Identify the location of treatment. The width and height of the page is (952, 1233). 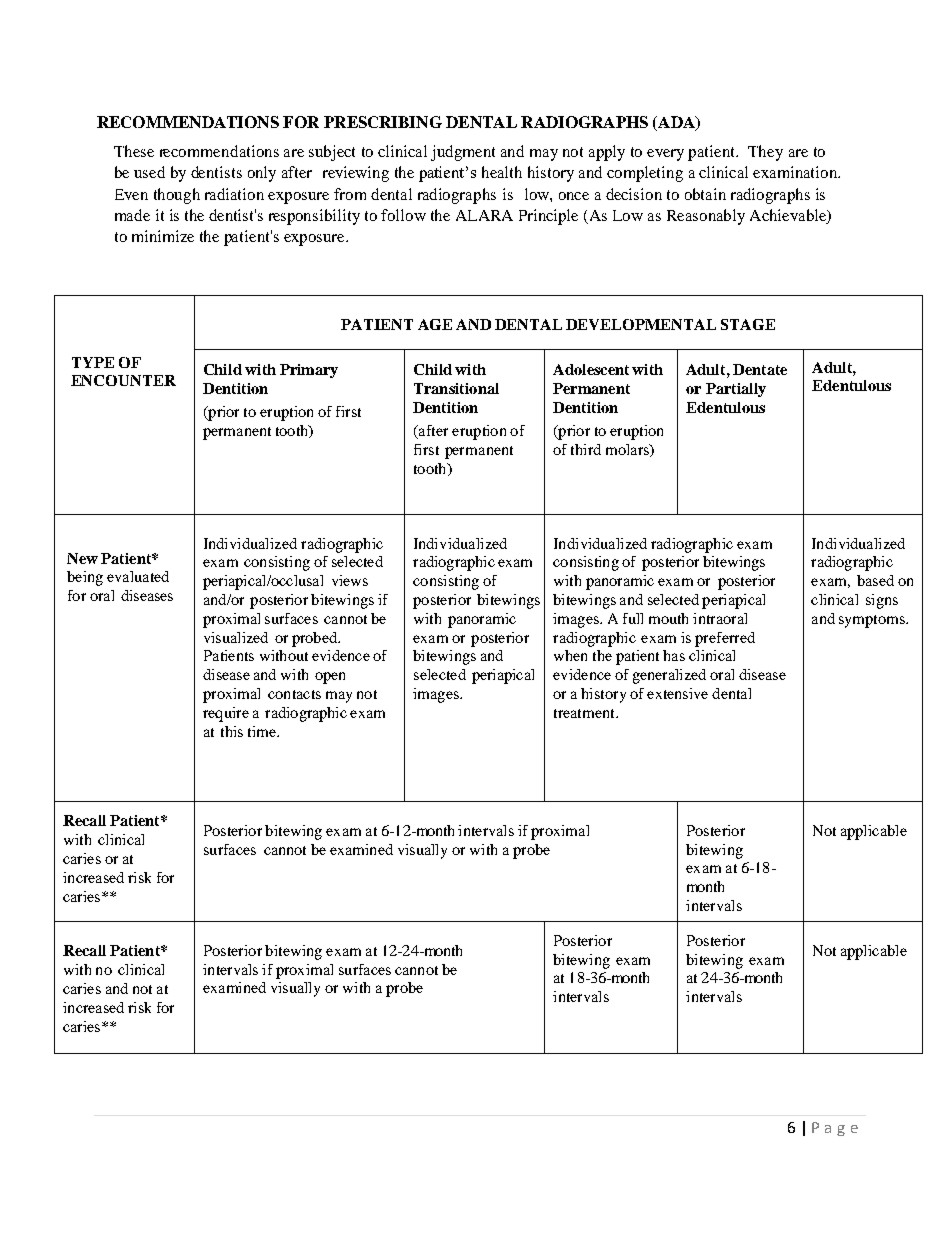
(585, 713).
